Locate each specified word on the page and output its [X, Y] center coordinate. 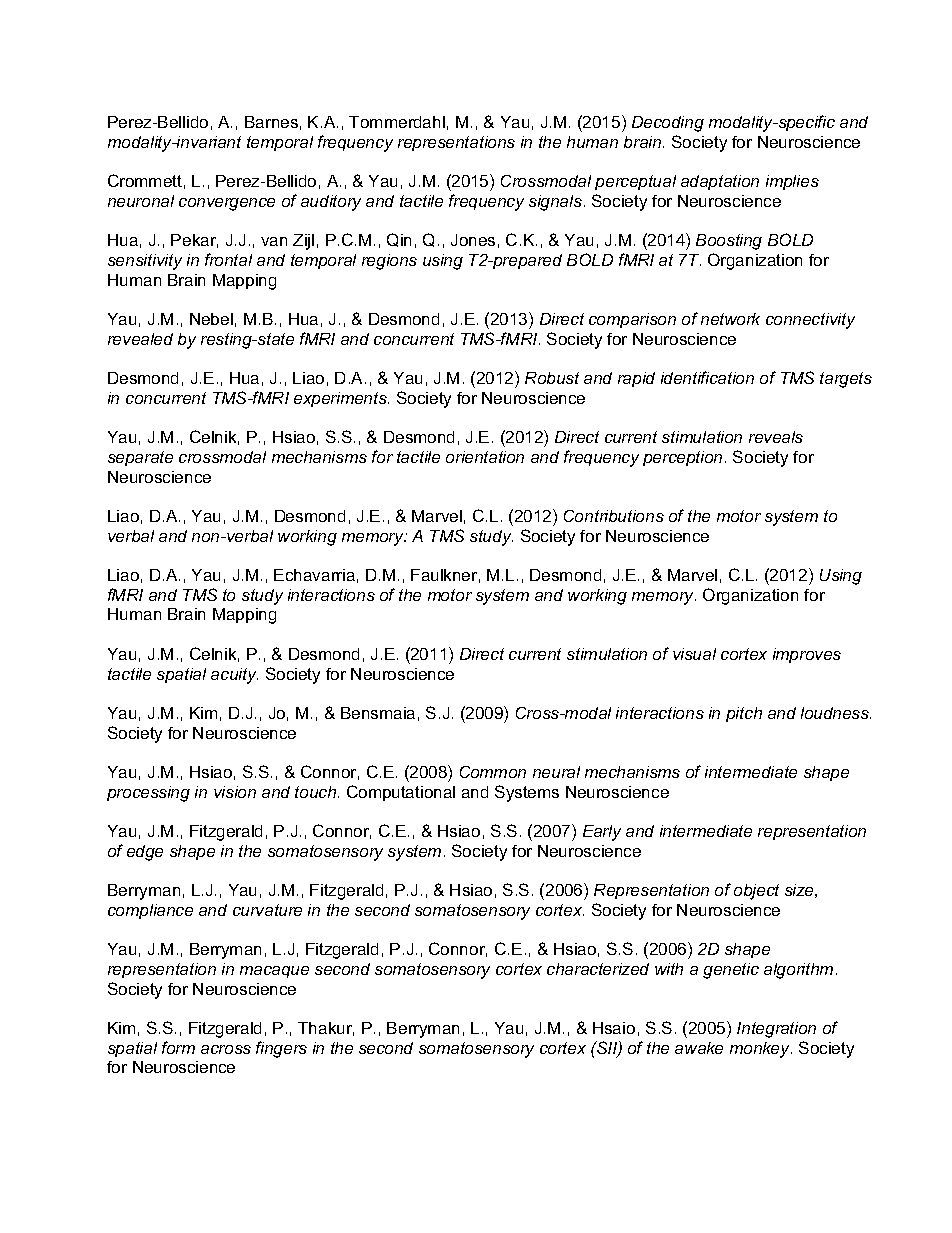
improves [807, 655]
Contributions [614, 516]
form [178, 1047]
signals [555, 203]
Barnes [271, 122]
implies [792, 182]
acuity [234, 676]
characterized [598, 969]
